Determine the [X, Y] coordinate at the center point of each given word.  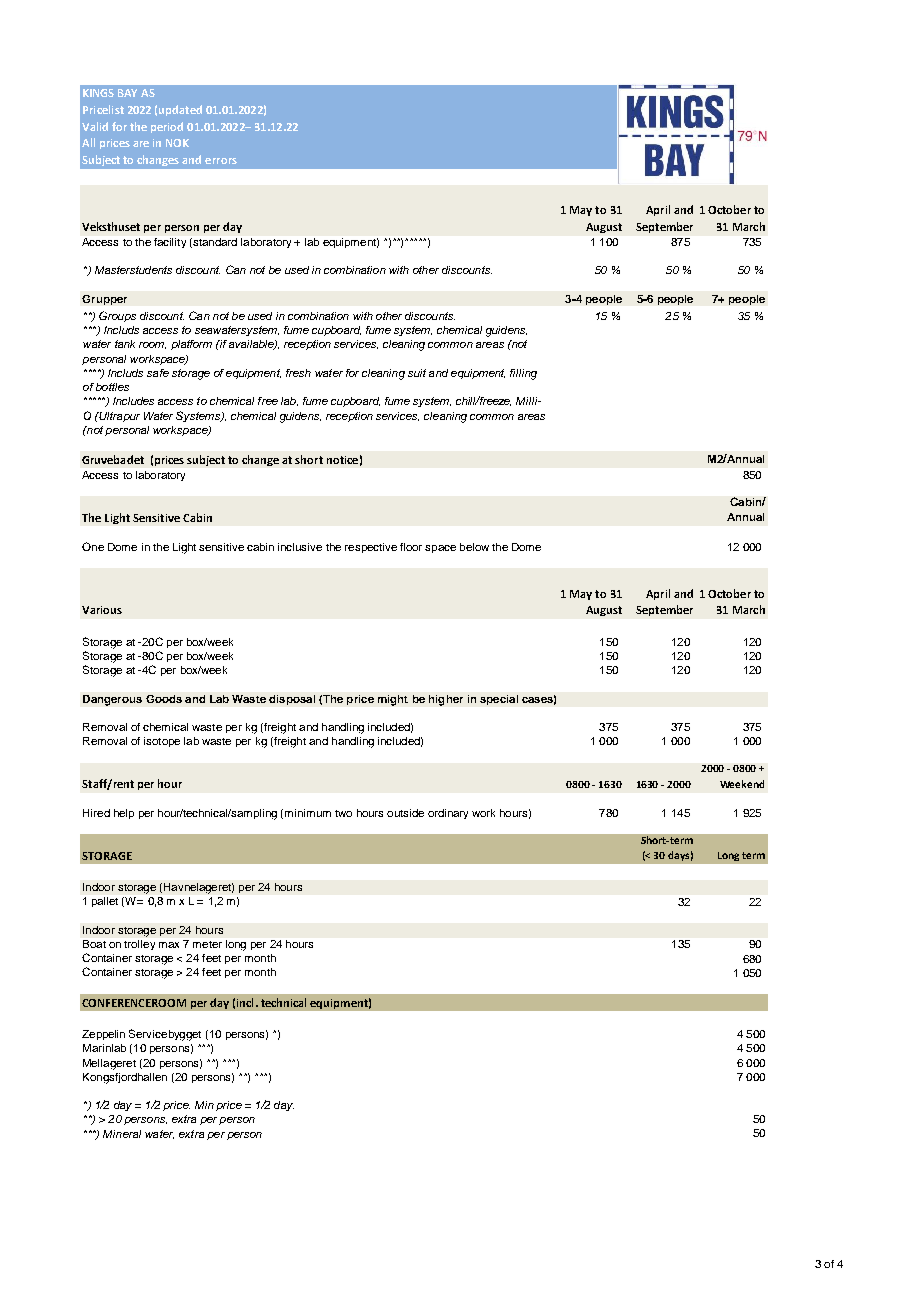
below [474, 547]
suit [417, 373]
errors [221, 161]
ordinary [448, 814]
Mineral [122, 1134]
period [167, 127]
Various [102, 610]
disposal [292, 700]
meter [207, 944]
